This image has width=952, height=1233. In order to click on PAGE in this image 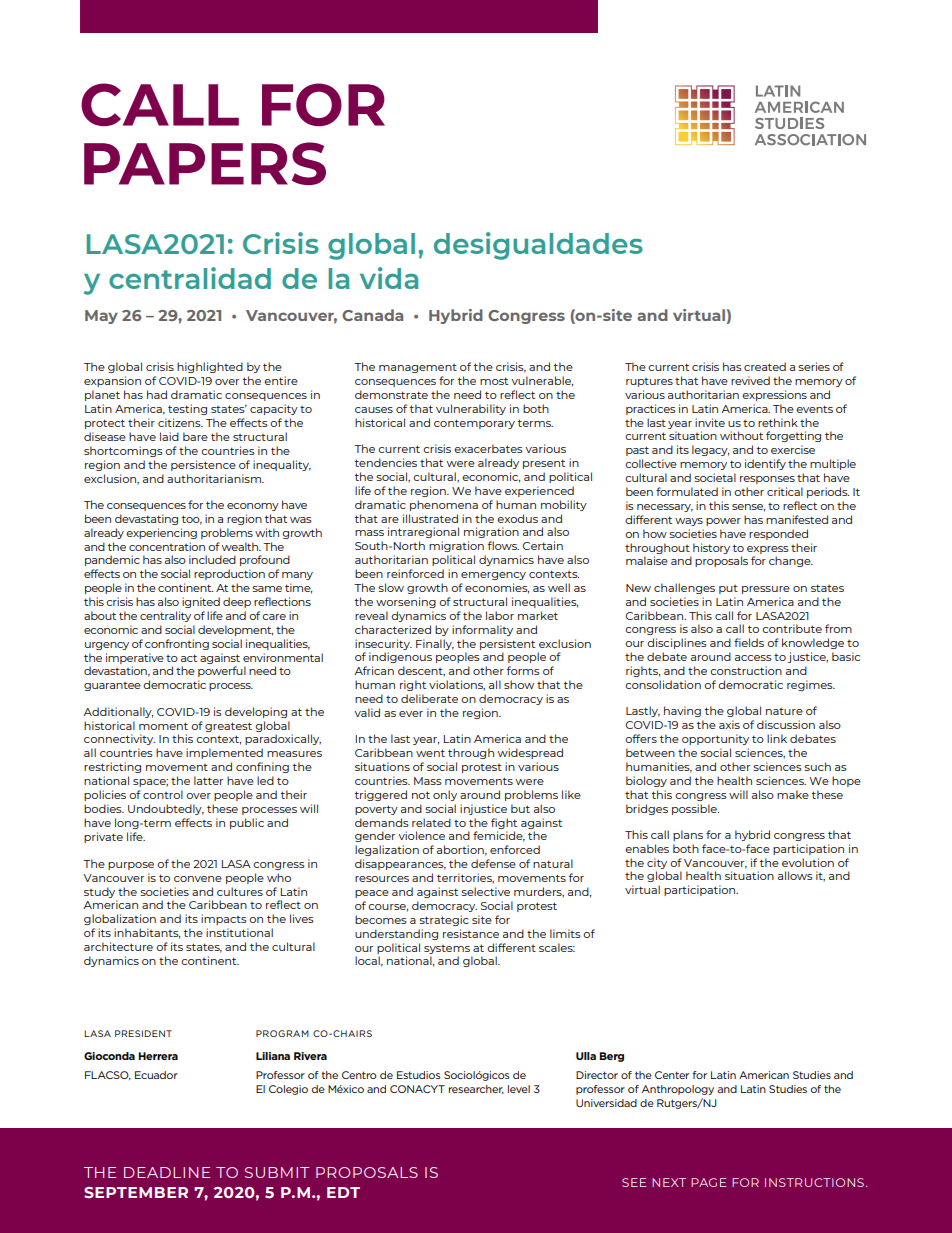, I will do `click(708, 1182)`.
